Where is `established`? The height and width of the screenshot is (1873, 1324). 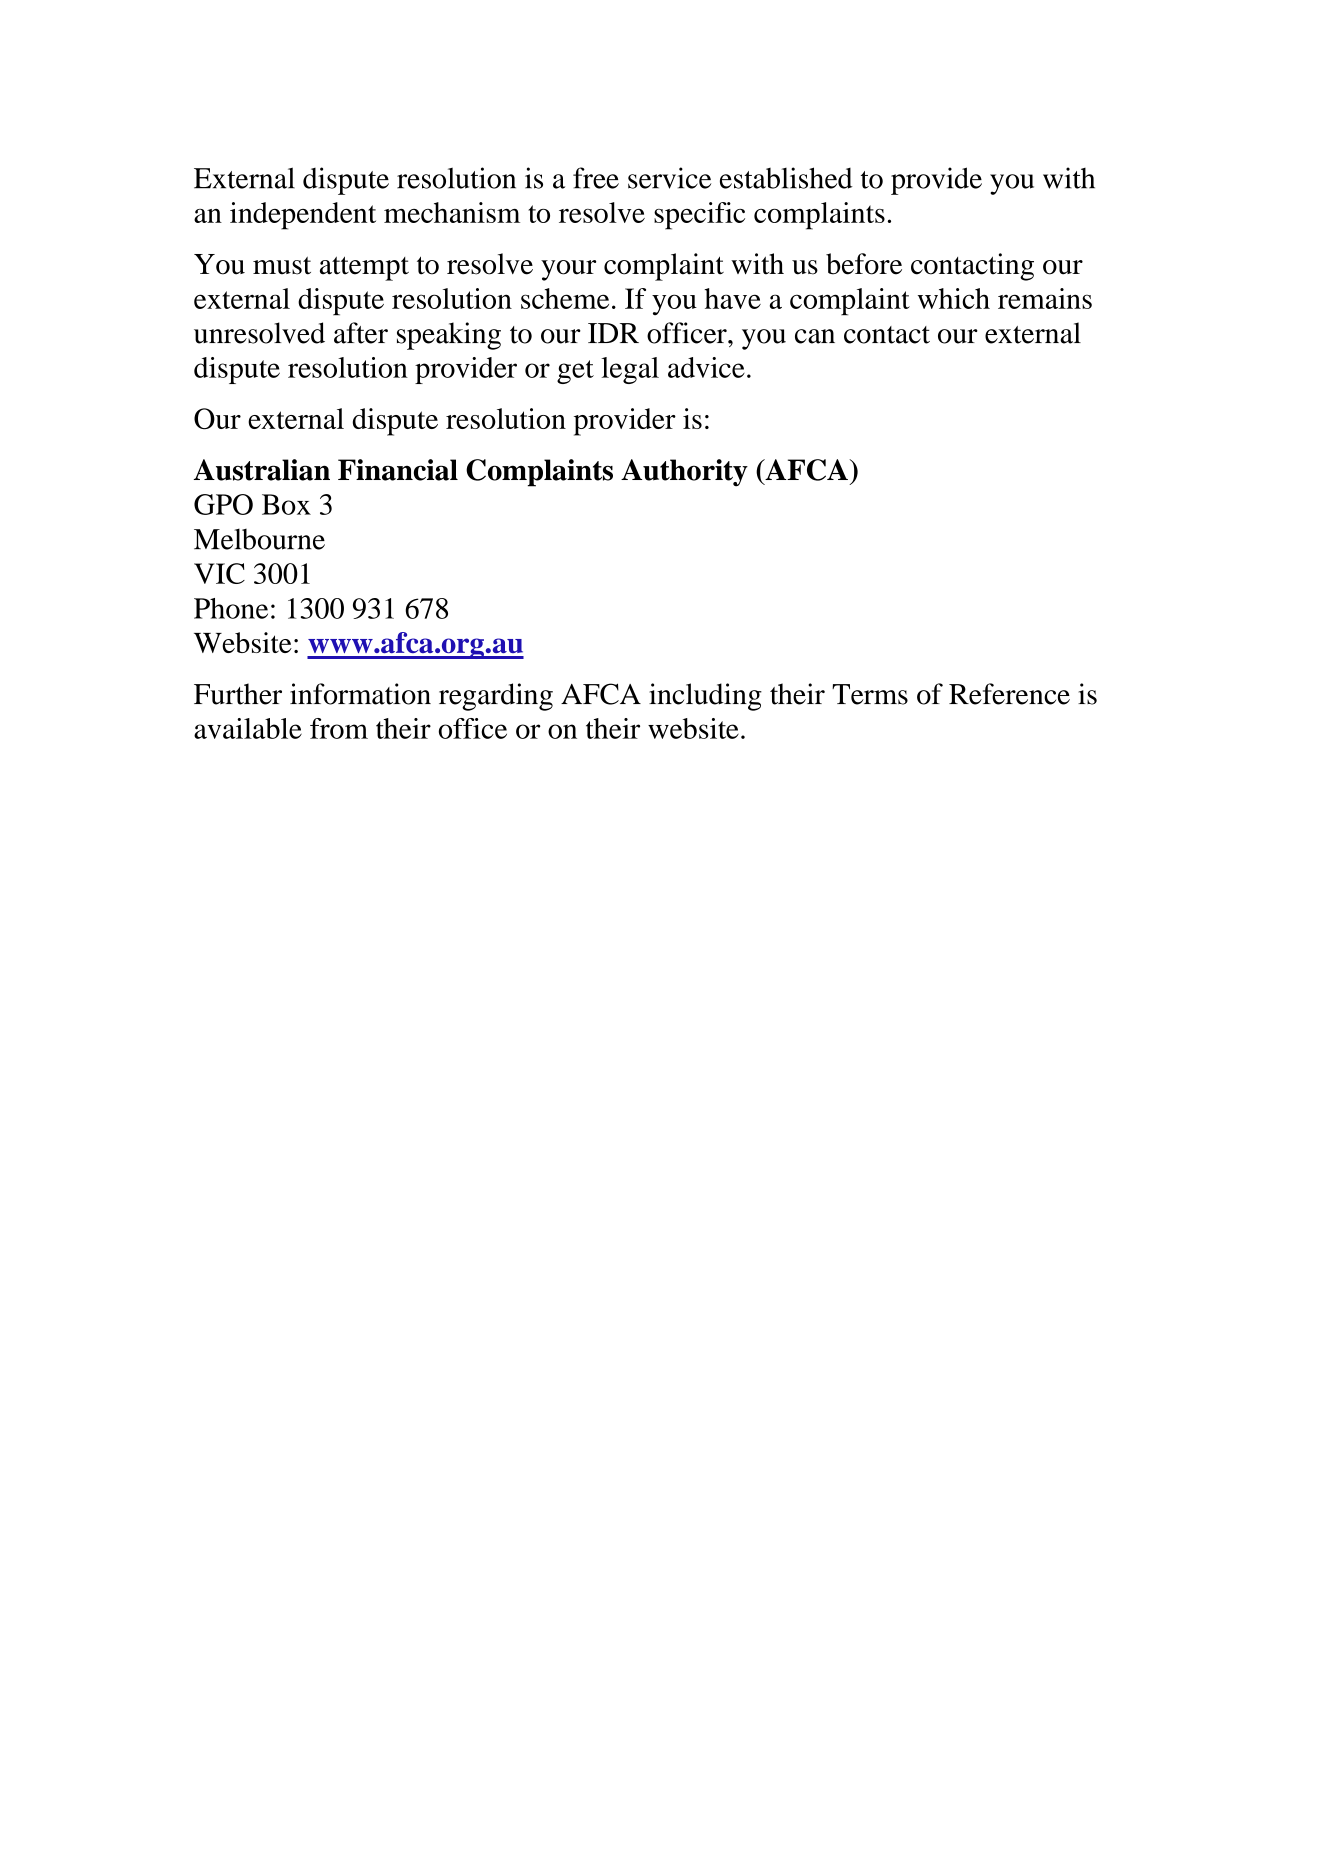 established is located at coordinates (786, 178).
